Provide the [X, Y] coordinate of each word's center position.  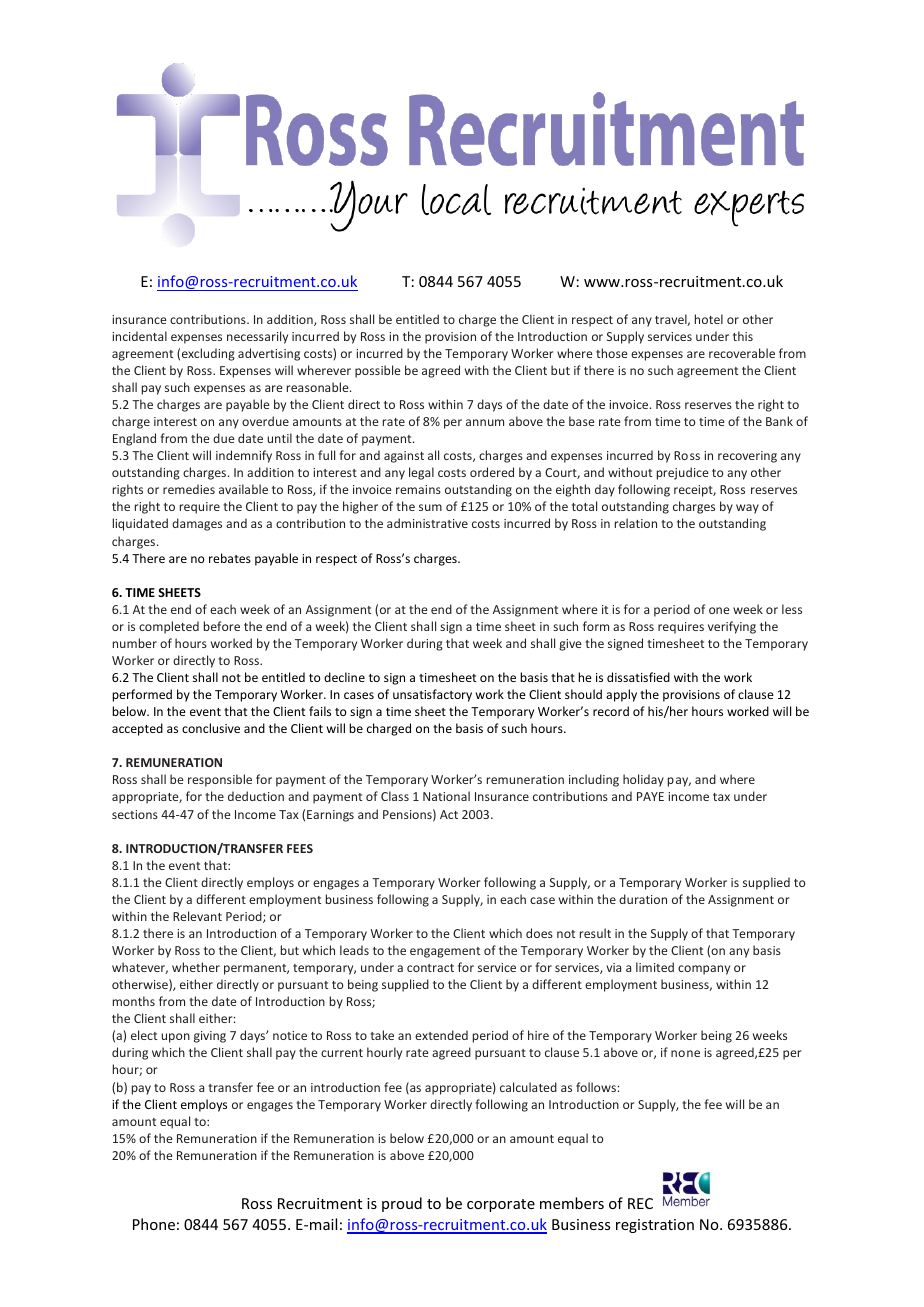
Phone [154, 1224]
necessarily [257, 337]
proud [402, 1204]
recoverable [742, 353]
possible [377, 371]
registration [655, 1226]
